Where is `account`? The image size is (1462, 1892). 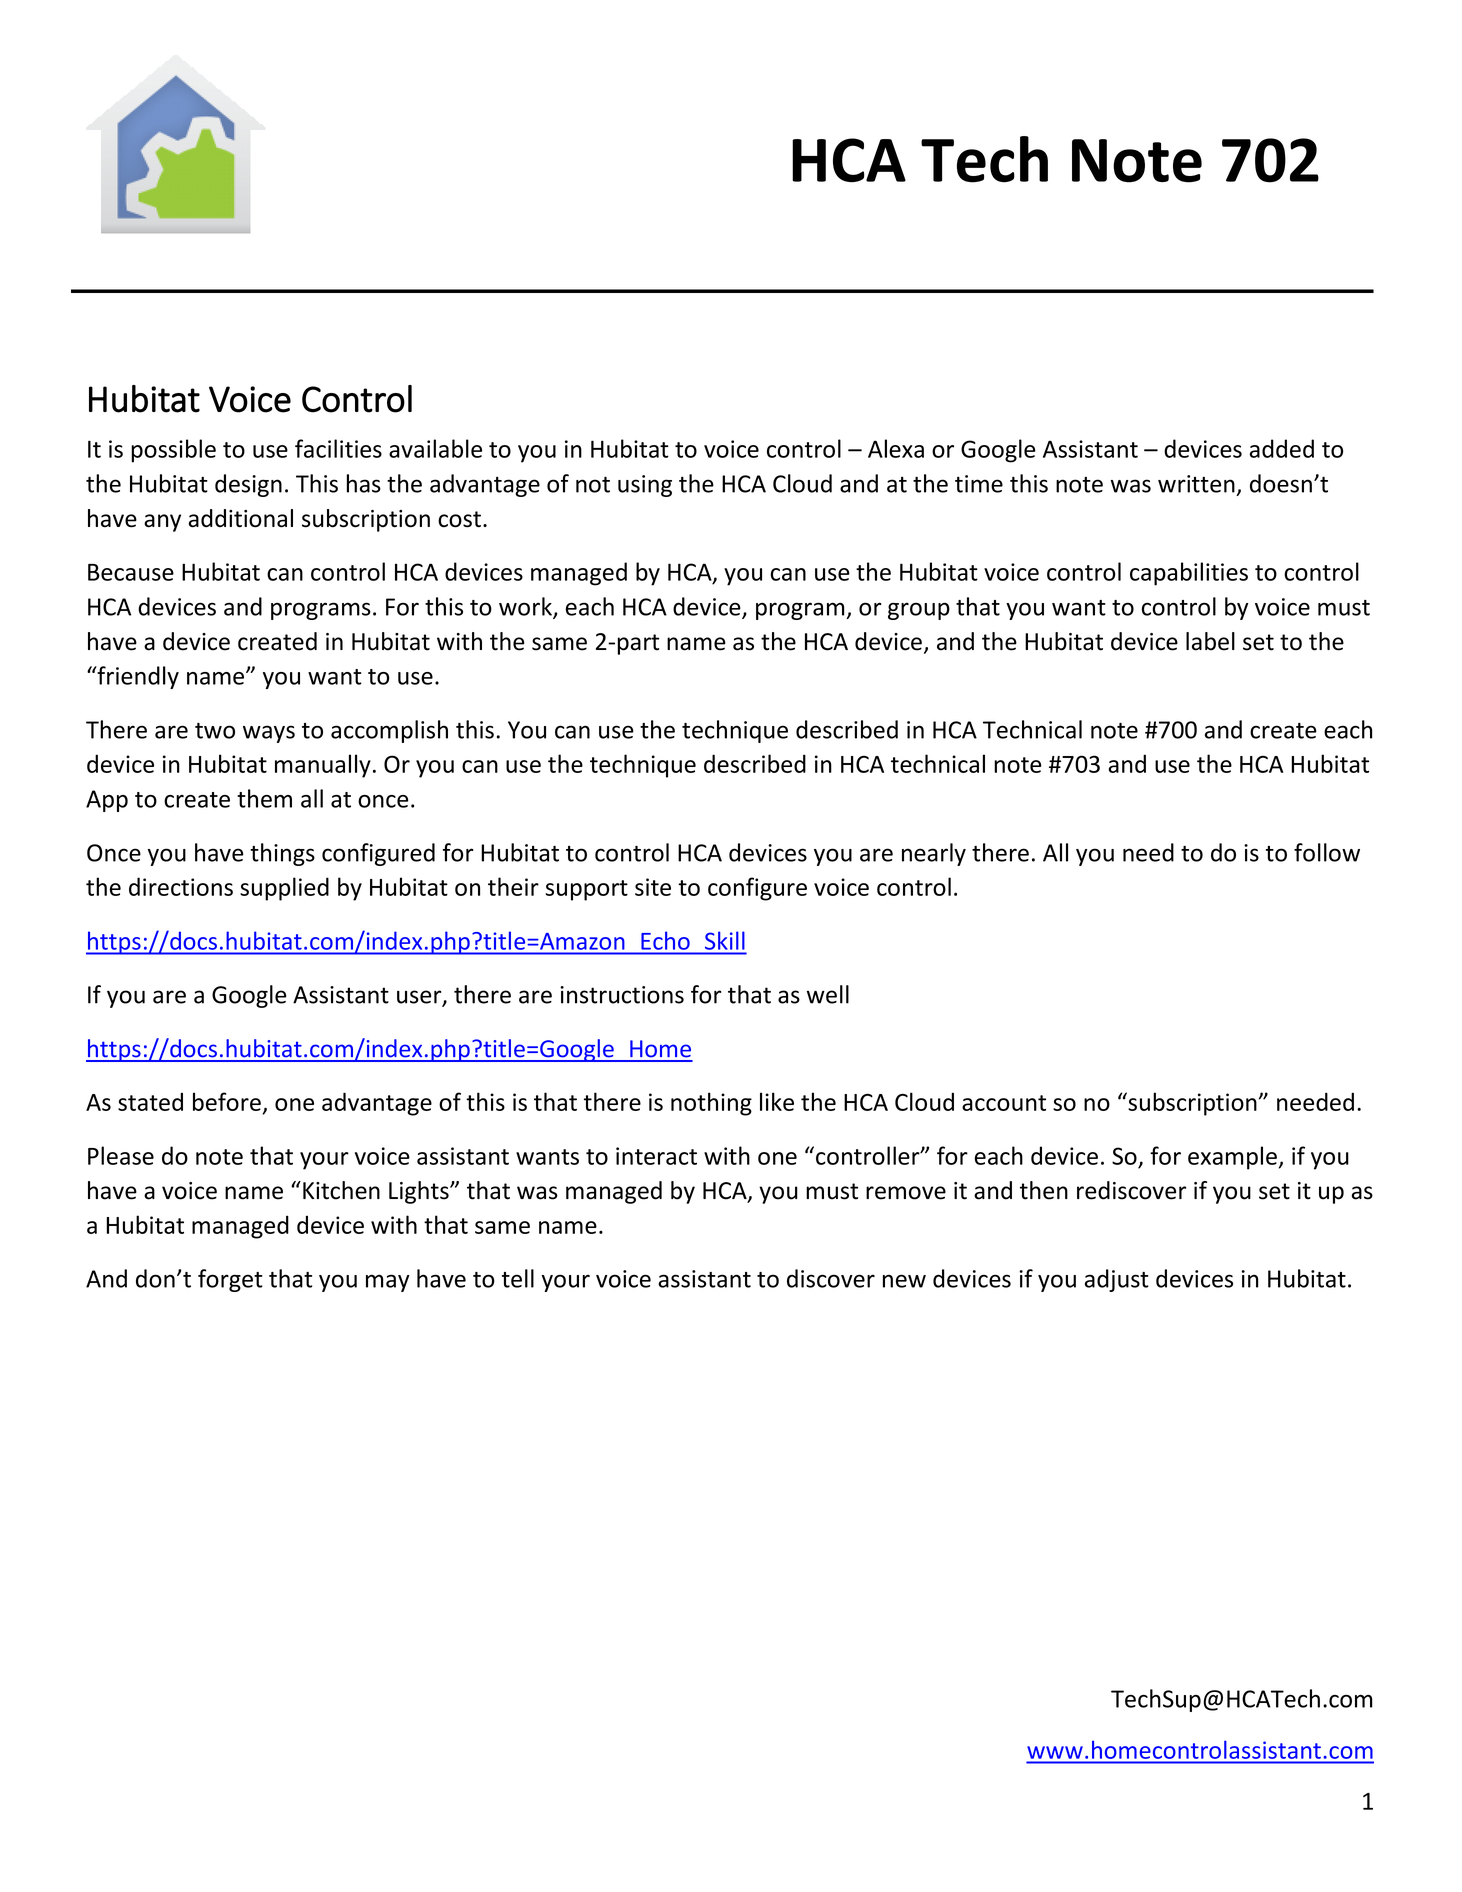 account is located at coordinates (1004, 1103).
